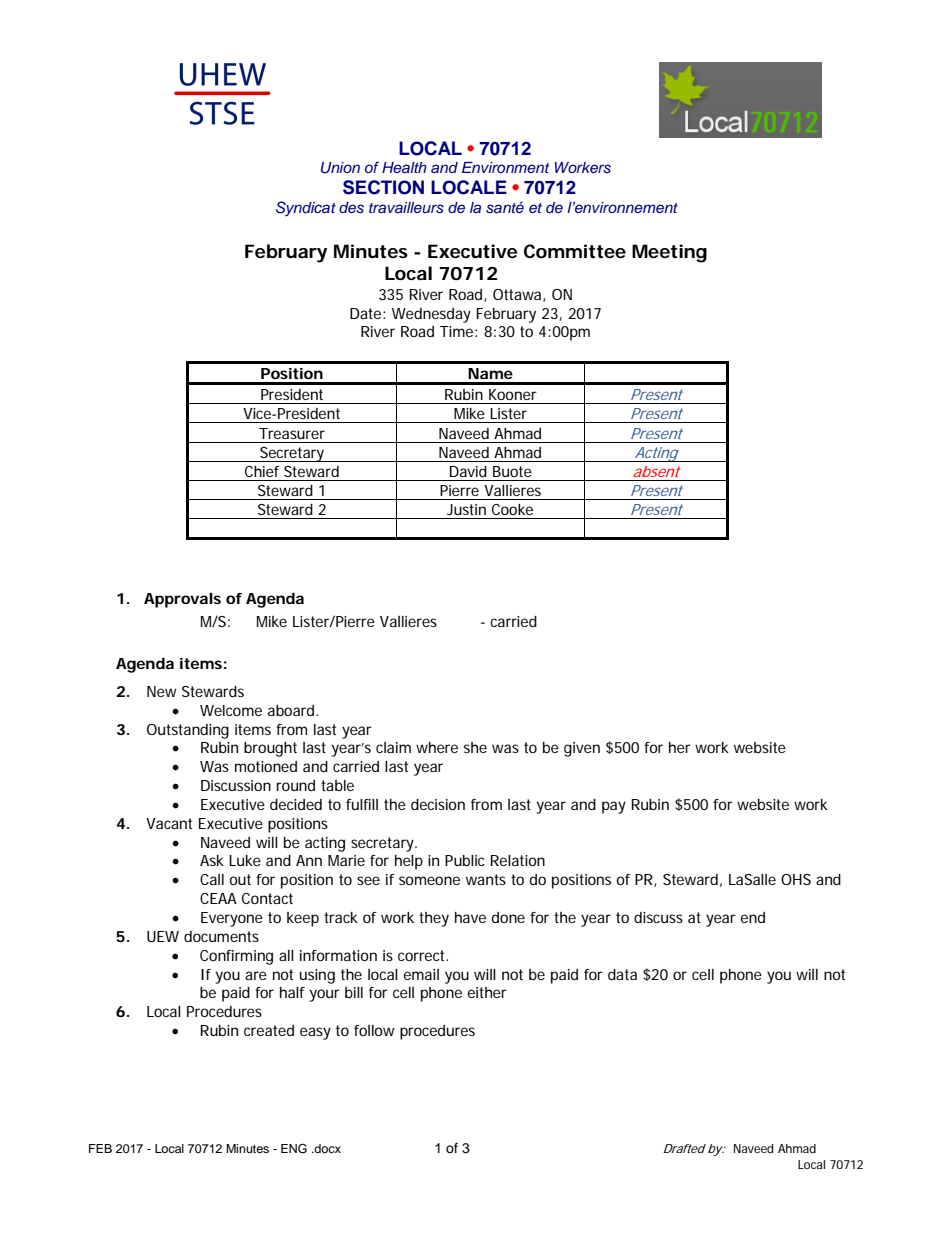 Image resolution: width=952 pixels, height=1233 pixels. Describe the element at coordinates (294, 1148) in the screenshot. I see `ENG` at that location.
